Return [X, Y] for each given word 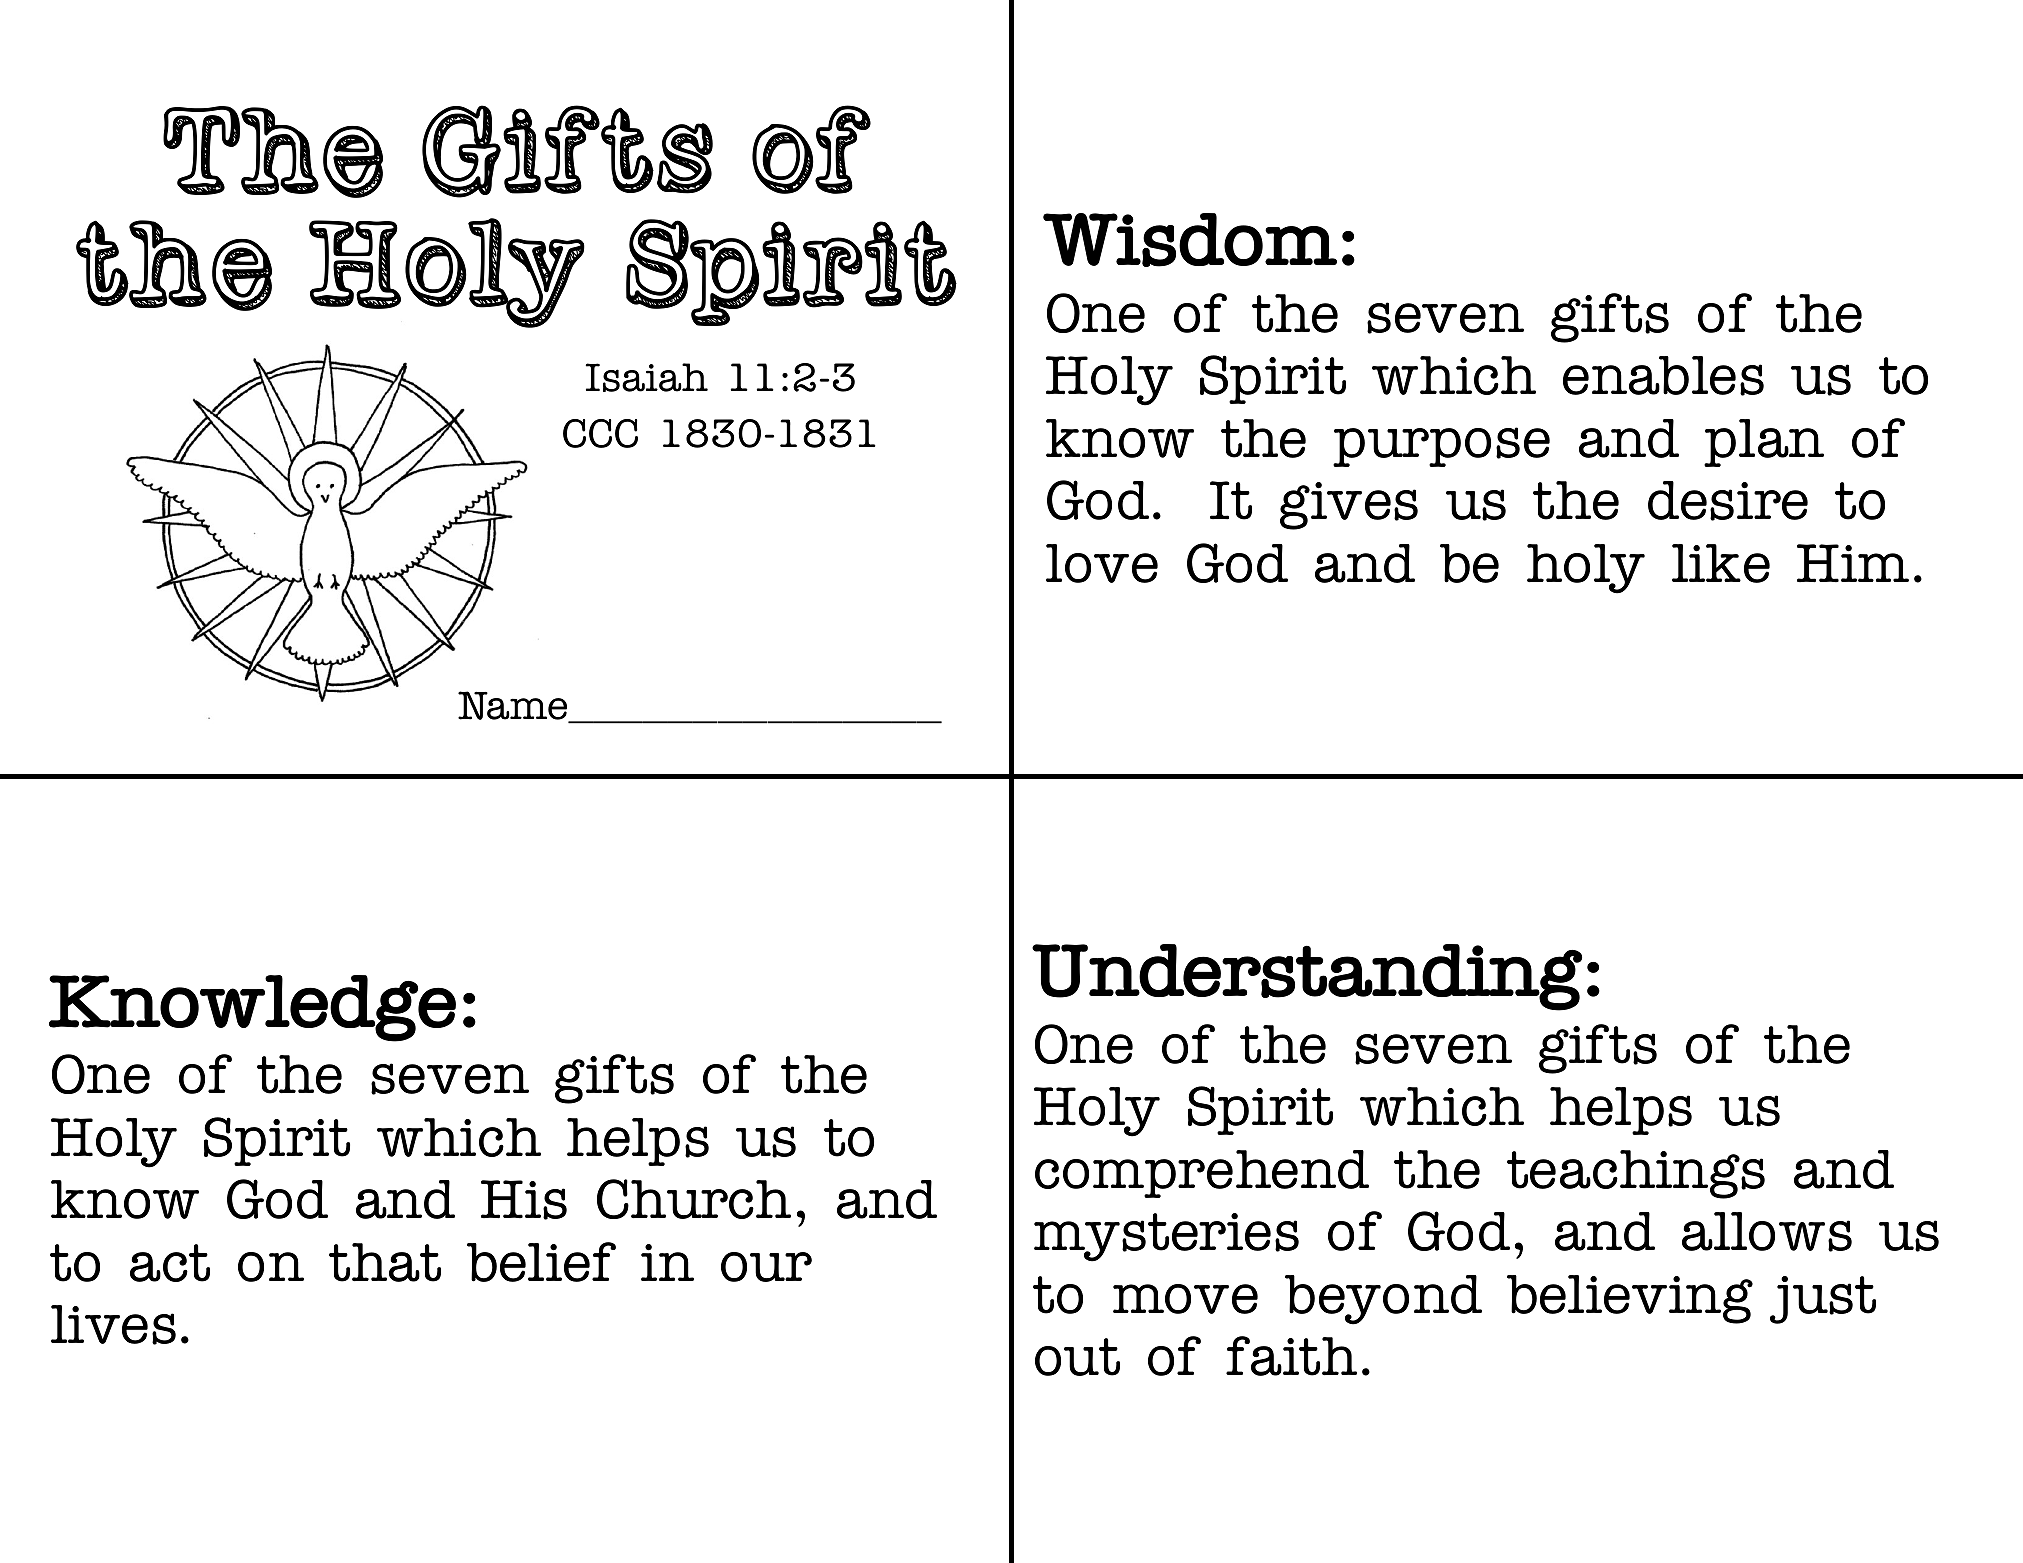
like [1721, 563]
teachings [1636, 1174]
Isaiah [647, 377]
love [1102, 563]
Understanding [1307, 977]
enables [1663, 376]
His [524, 1200]
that [385, 1262]
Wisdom [1190, 240]
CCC [600, 433]
